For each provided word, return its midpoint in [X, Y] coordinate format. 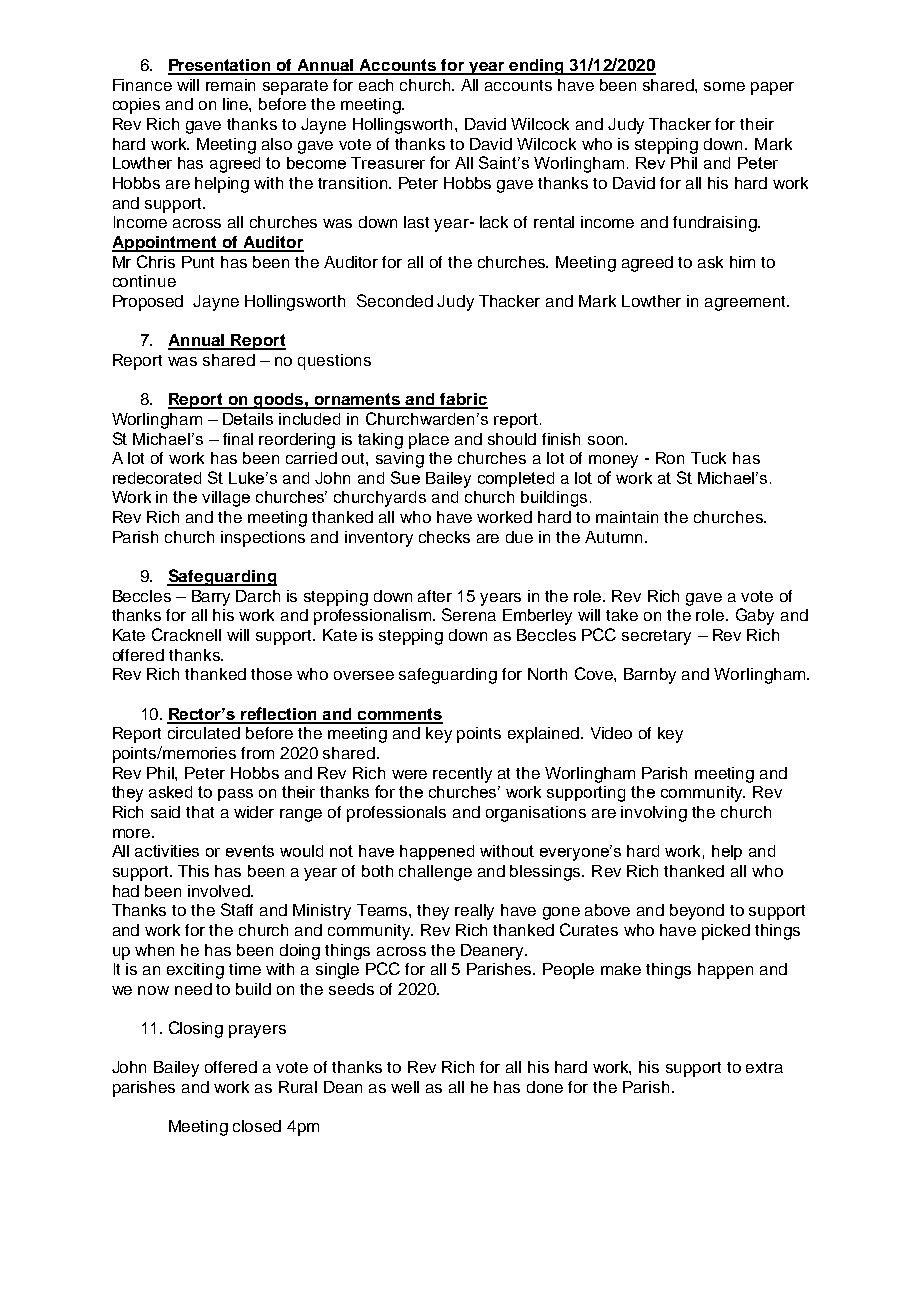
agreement [747, 303]
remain [230, 85]
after [435, 596]
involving [654, 814]
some [724, 86]
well [405, 1087]
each [376, 85]
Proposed [148, 303]
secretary [656, 637]
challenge [435, 873]
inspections [263, 539]
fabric [463, 400]
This [193, 871]
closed [257, 1126]
